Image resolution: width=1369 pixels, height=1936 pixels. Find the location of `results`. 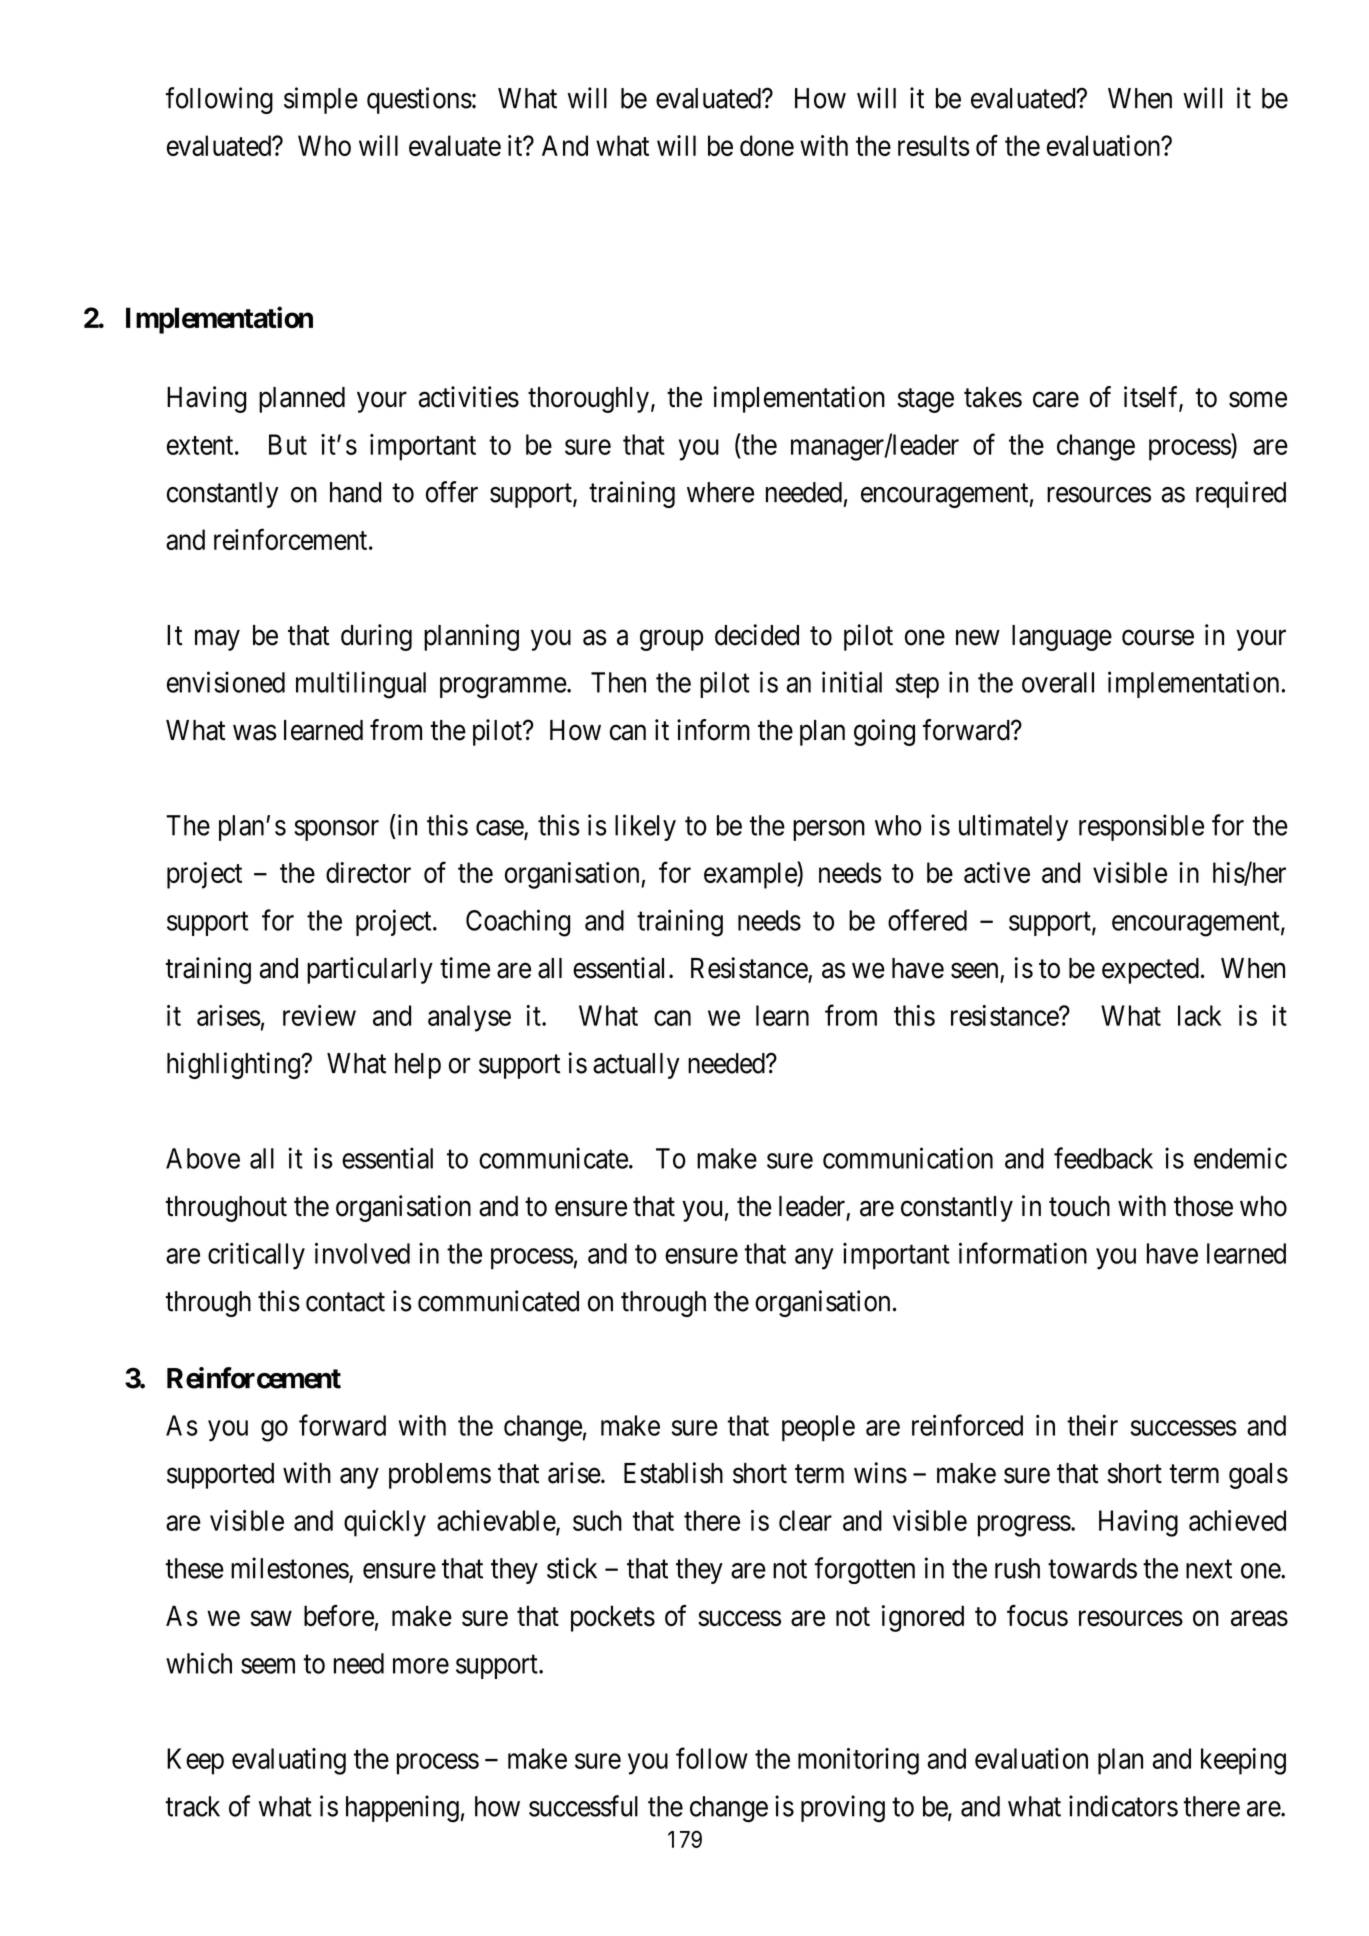

results is located at coordinates (934, 145).
